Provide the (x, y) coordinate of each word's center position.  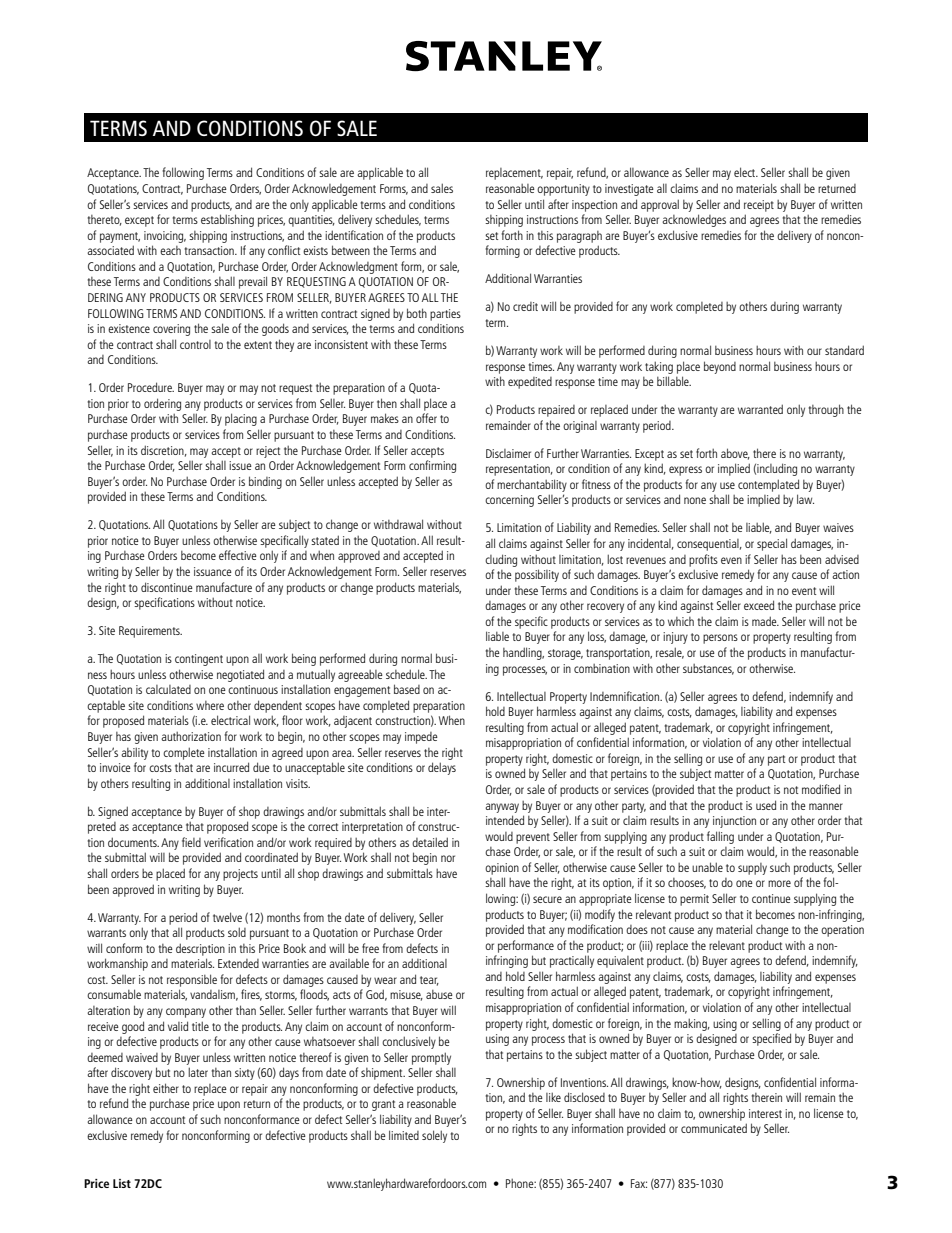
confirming (432, 466)
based (407, 689)
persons (720, 639)
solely (434, 1136)
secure (547, 899)
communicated (714, 1128)
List (122, 1183)
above (735, 454)
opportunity (563, 190)
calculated (168, 689)
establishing (227, 220)
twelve (227, 917)
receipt (759, 206)
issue (240, 465)
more (779, 883)
